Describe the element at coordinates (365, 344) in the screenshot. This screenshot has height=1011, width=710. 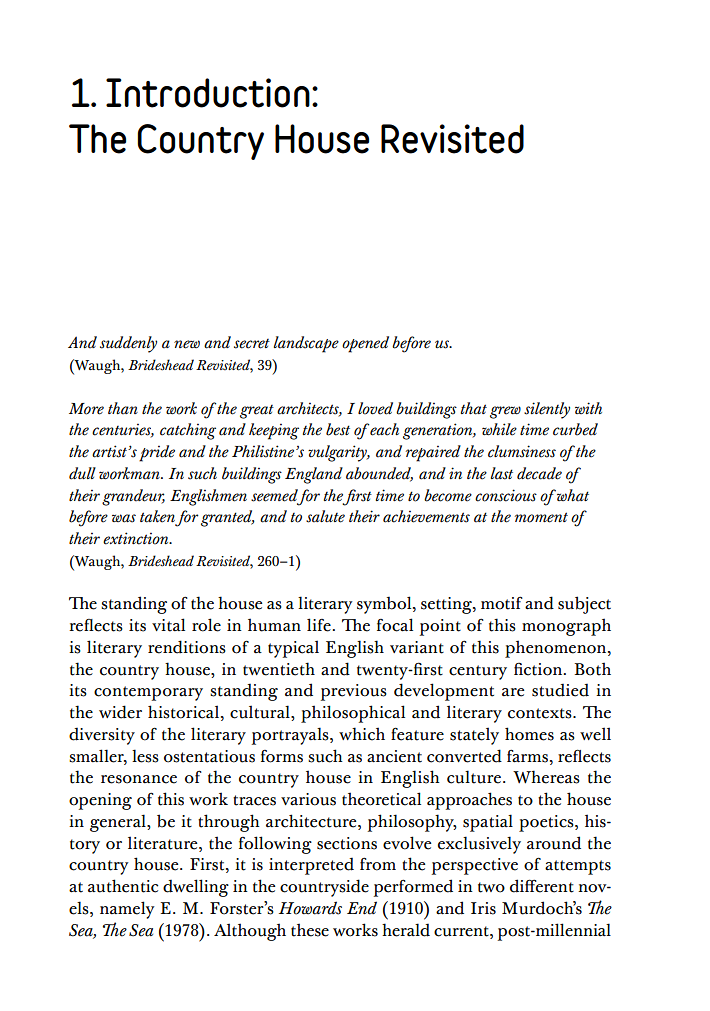
I see `opened` at that location.
